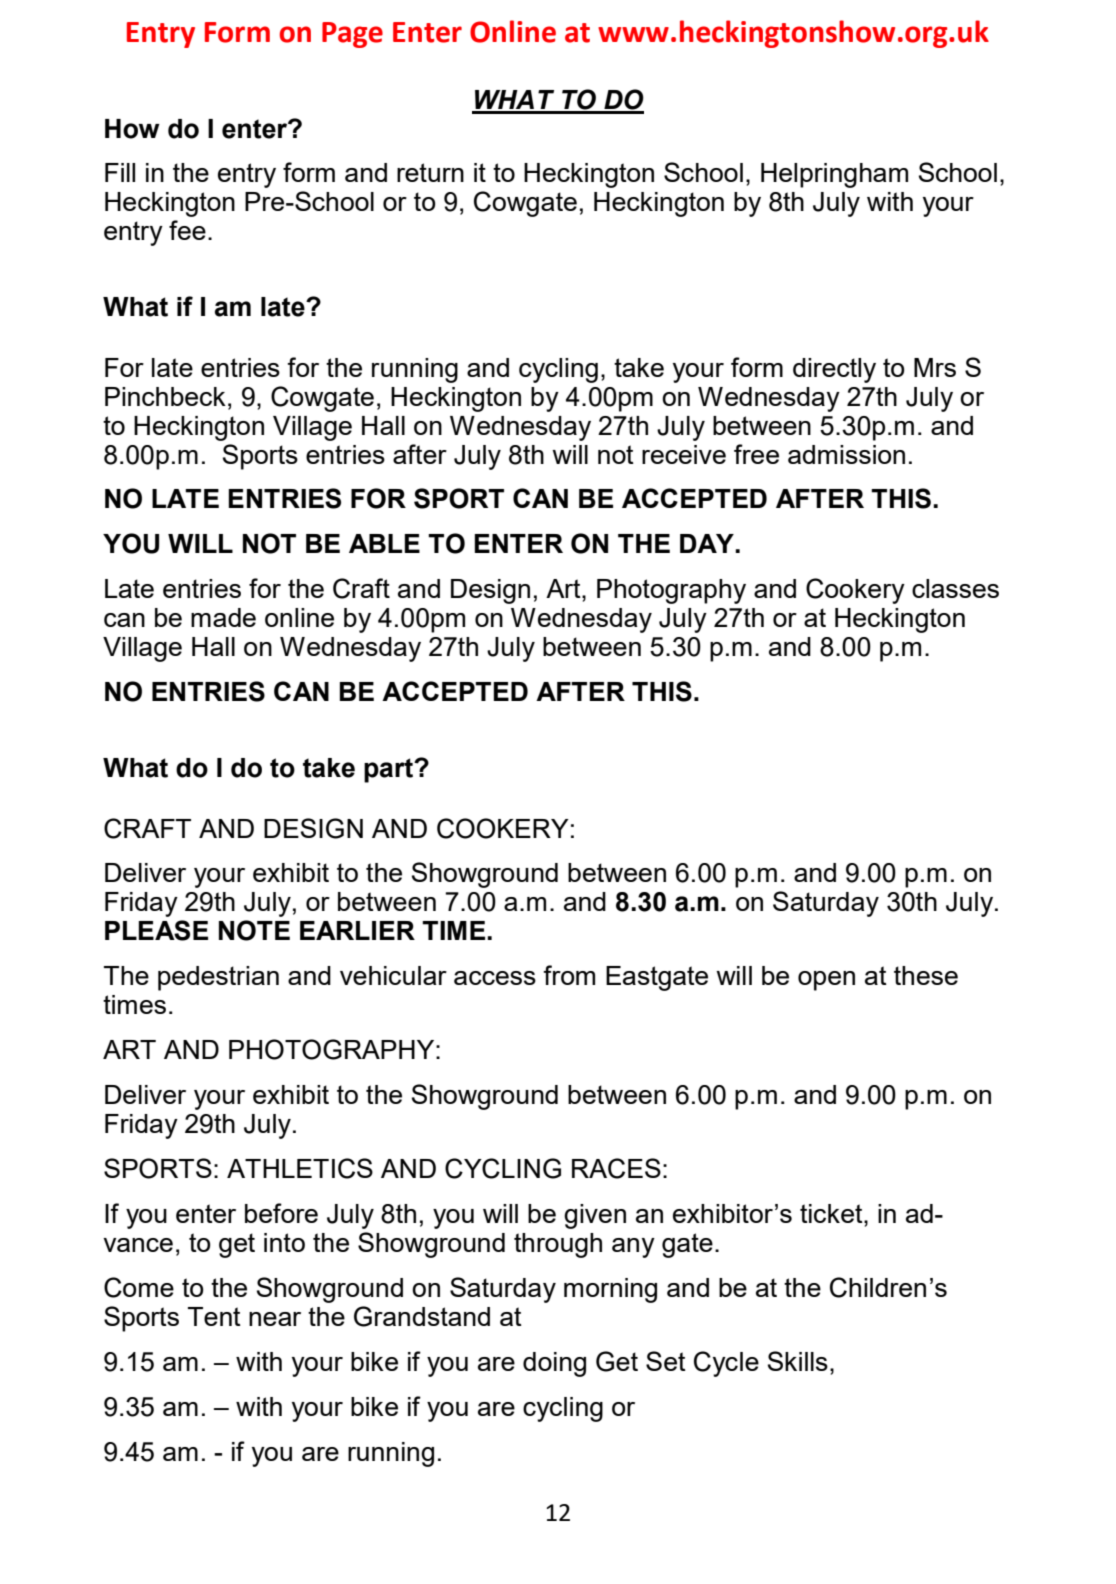 The height and width of the image is (1584, 1116). What do you see at coordinates (554, 1364) in the image?
I see `doing` at bounding box center [554, 1364].
